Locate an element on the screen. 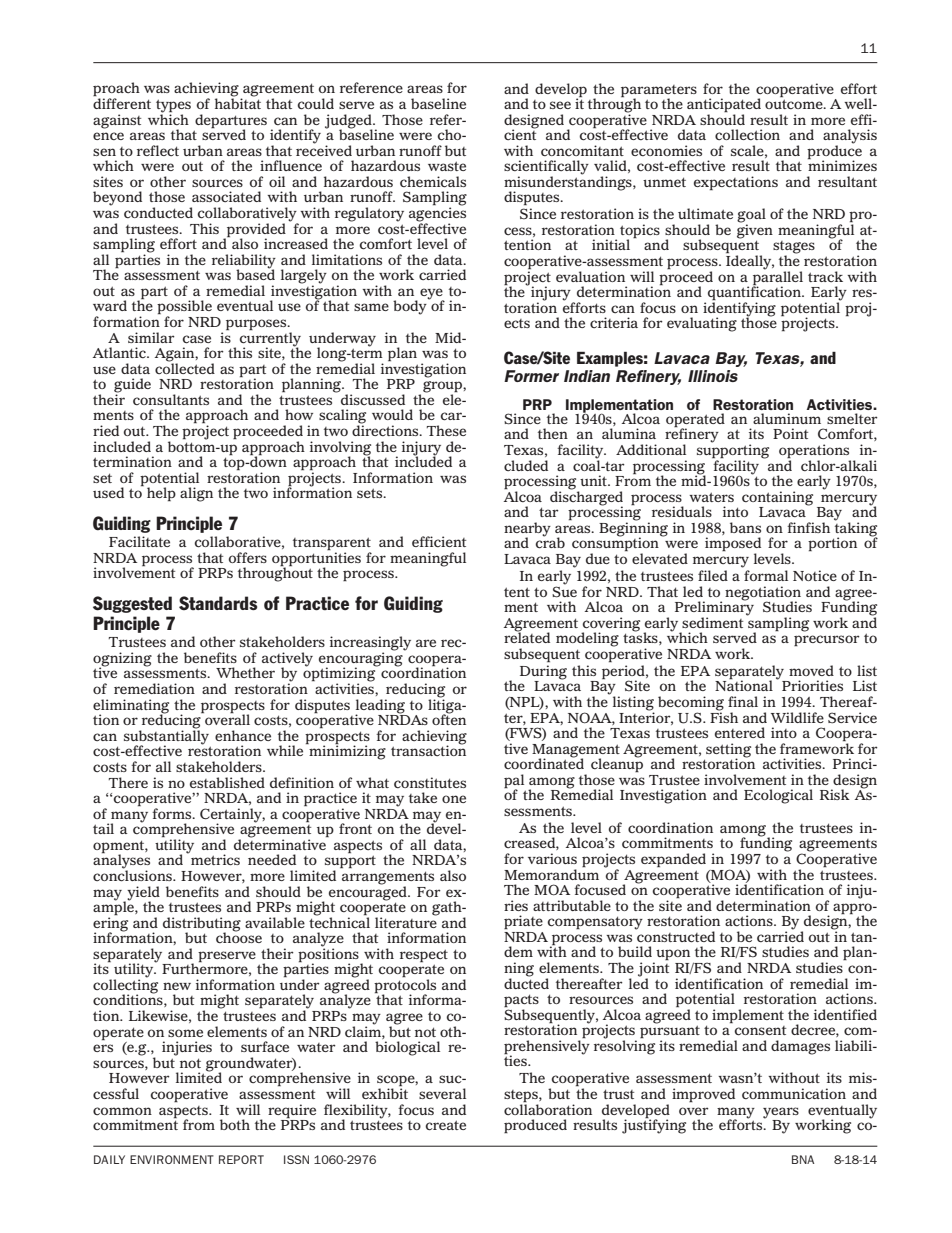 The image size is (952, 1233). waste is located at coordinates (447, 166).
